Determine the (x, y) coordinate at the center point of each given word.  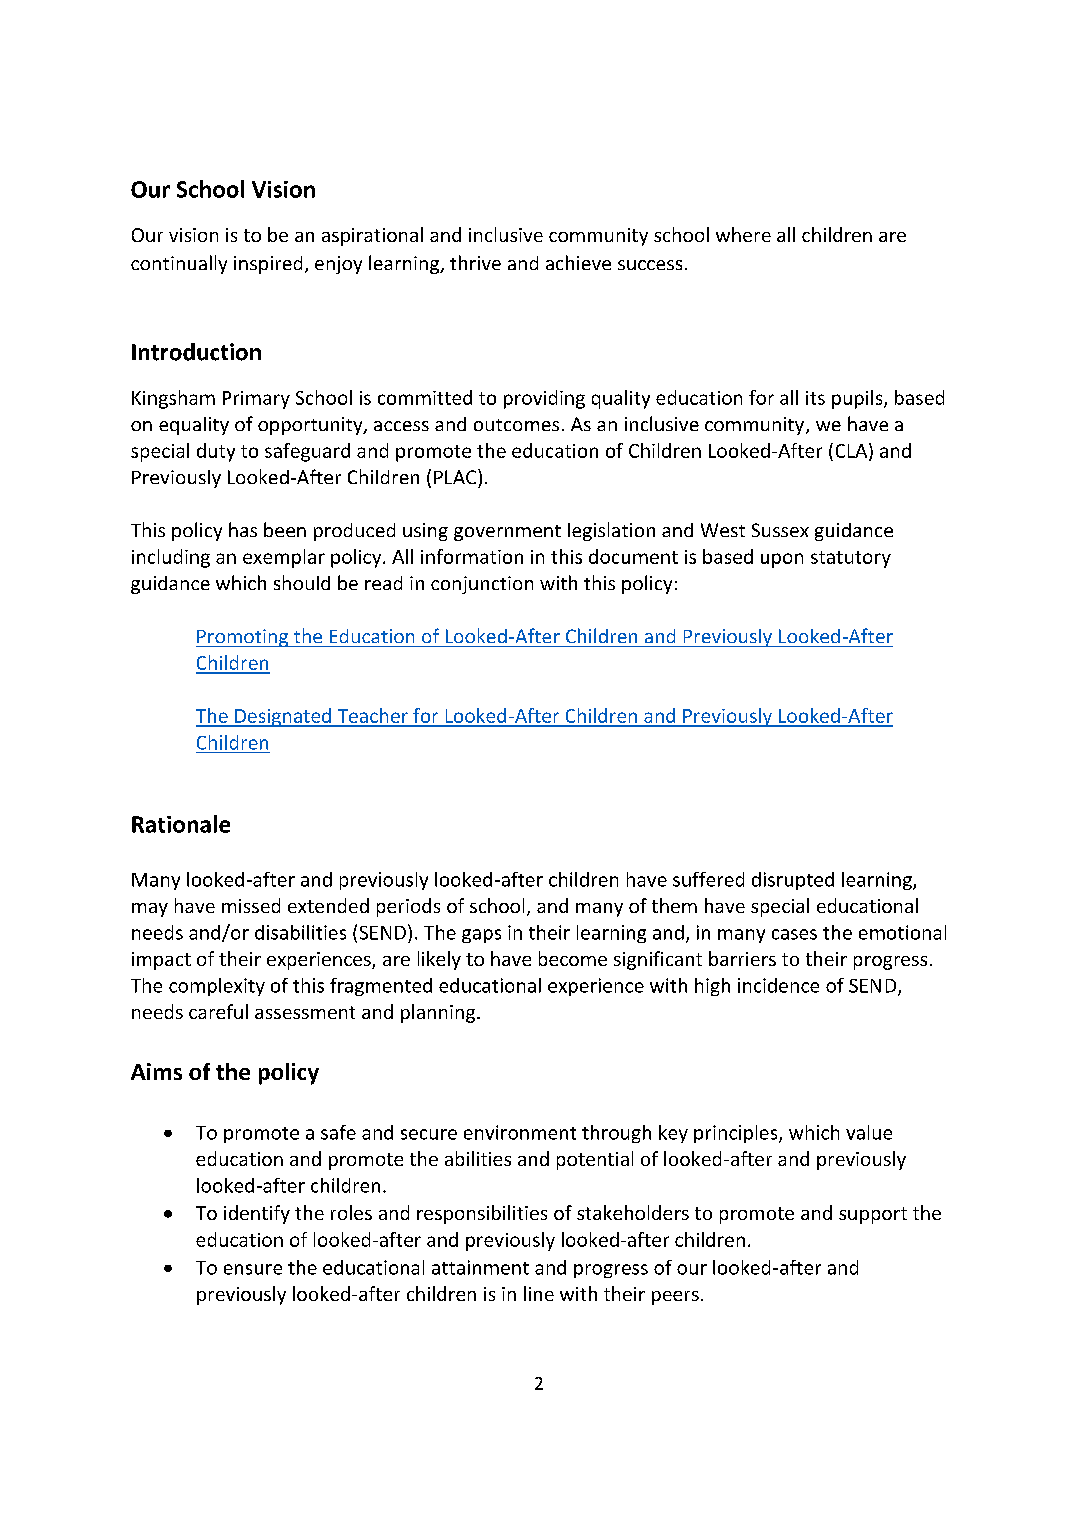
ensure (253, 1269)
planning (438, 1013)
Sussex (780, 530)
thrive (475, 262)
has (243, 529)
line (539, 1293)
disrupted (793, 881)
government (507, 533)
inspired (268, 265)
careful (218, 1011)
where (743, 234)
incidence (778, 985)
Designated (283, 717)
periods (408, 907)
